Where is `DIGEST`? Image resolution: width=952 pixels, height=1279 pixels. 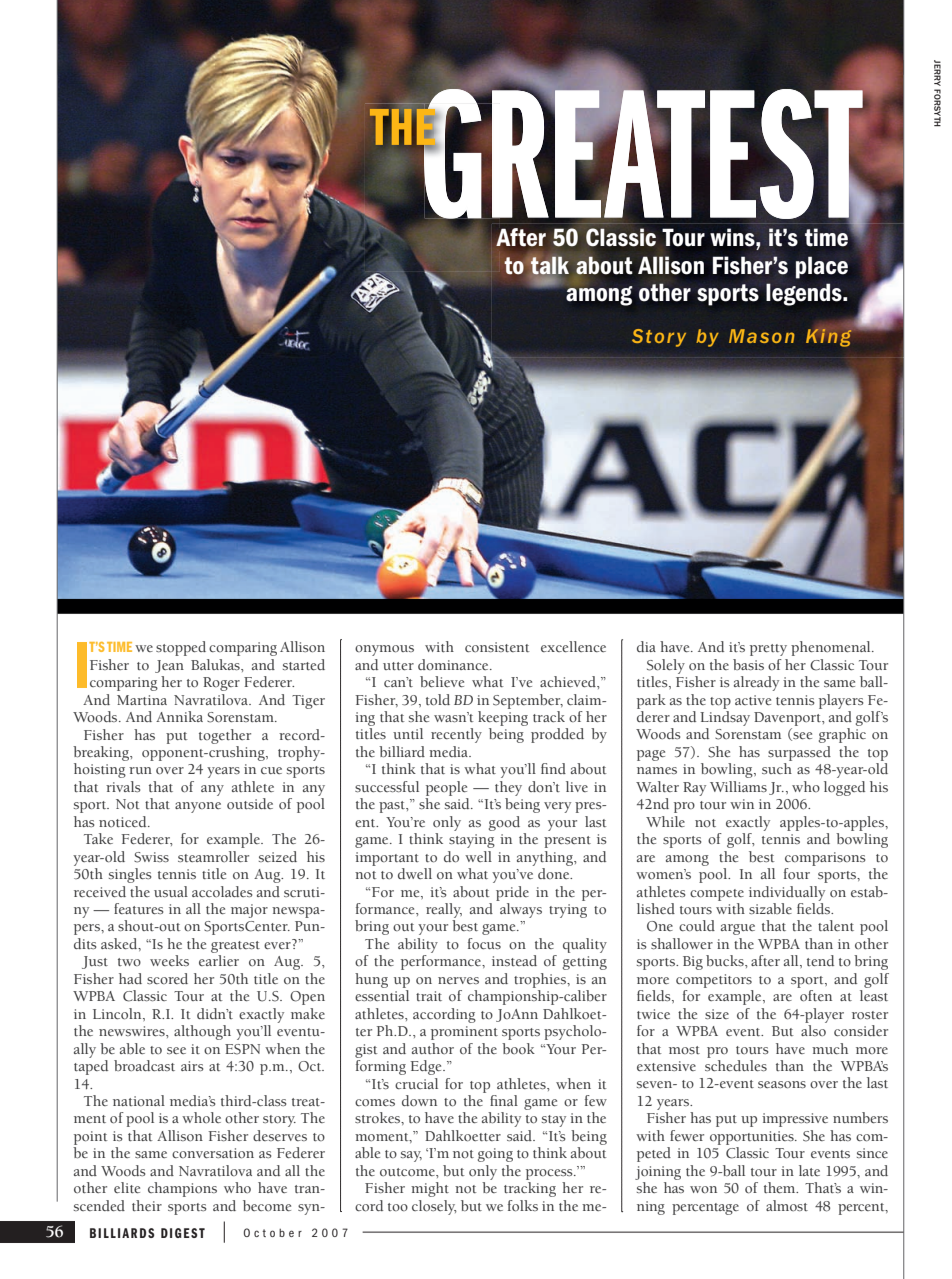
DIGEST is located at coordinates (183, 1233).
